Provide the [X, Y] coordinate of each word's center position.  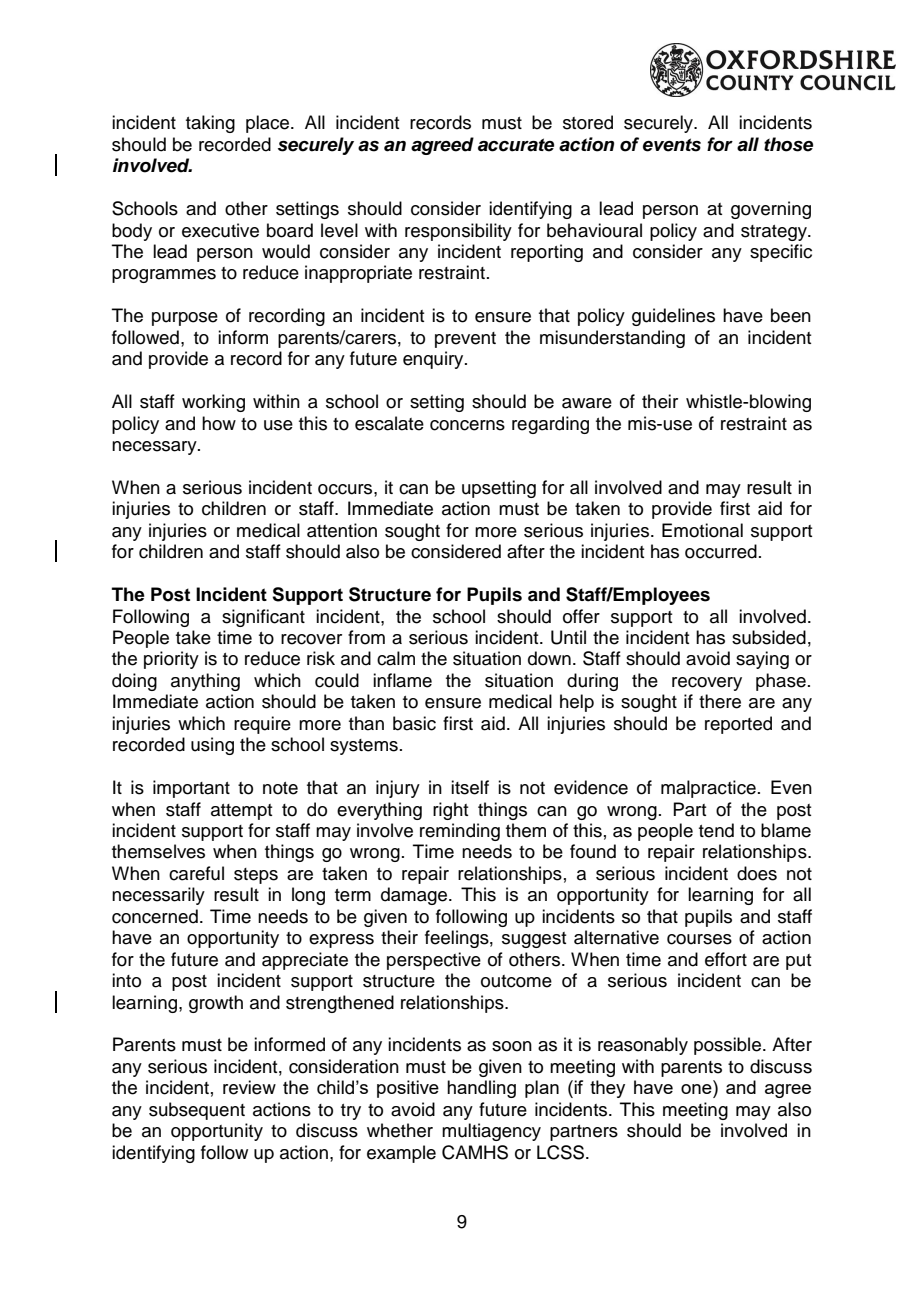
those [788, 144]
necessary [155, 448]
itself [470, 787]
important [191, 789]
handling [481, 1089]
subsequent [197, 1111]
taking [210, 124]
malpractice [708, 789]
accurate [516, 145]
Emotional [702, 530]
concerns [467, 425]
